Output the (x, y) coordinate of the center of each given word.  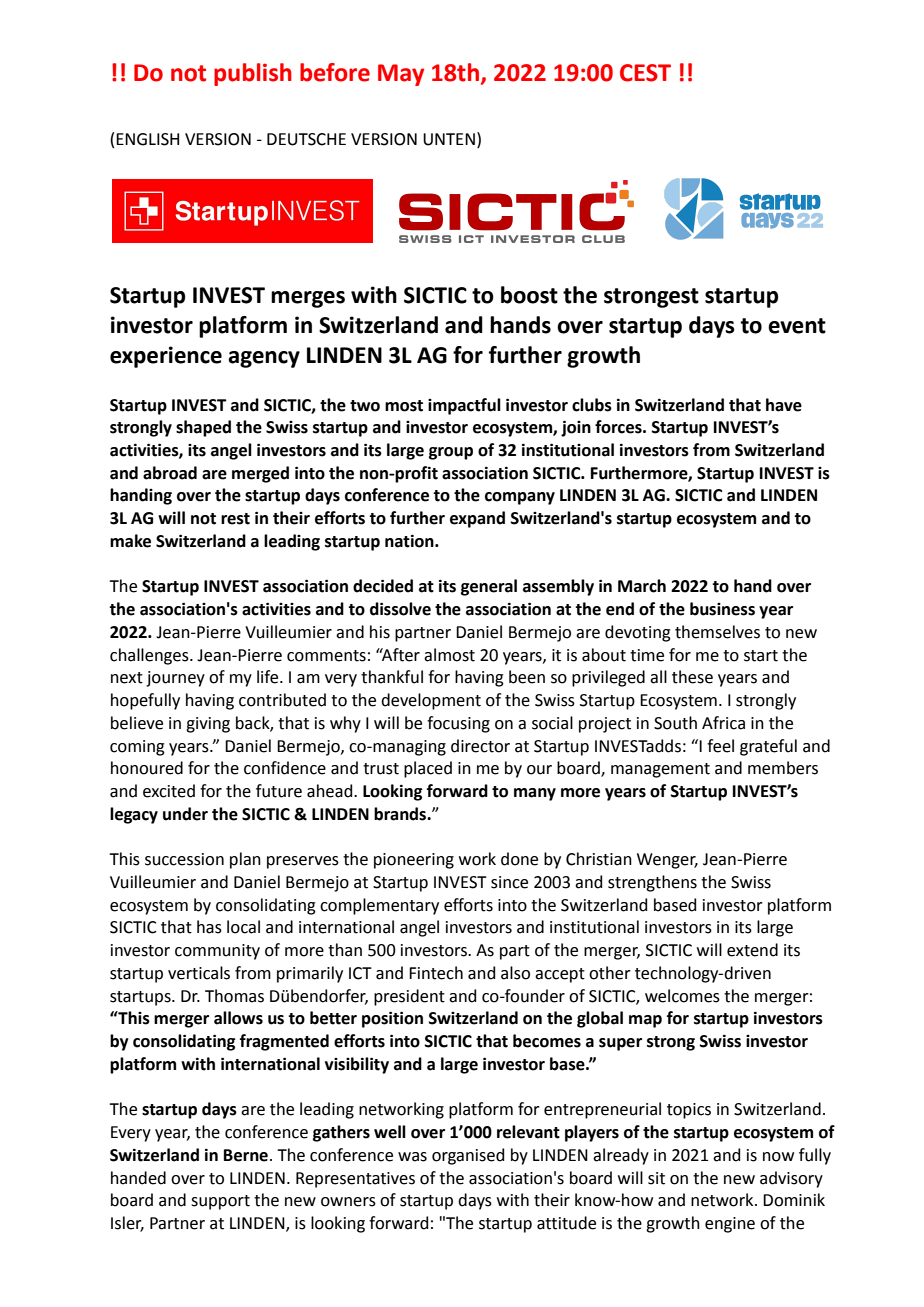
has (209, 927)
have (784, 405)
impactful (464, 406)
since (509, 882)
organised (468, 1156)
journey (175, 679)
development (431, 701)
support (220, 1202)
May (401, 75)
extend (752, 950)
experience (166, 357)
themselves (717, 632)
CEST (645, 73)
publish (253, 74)
